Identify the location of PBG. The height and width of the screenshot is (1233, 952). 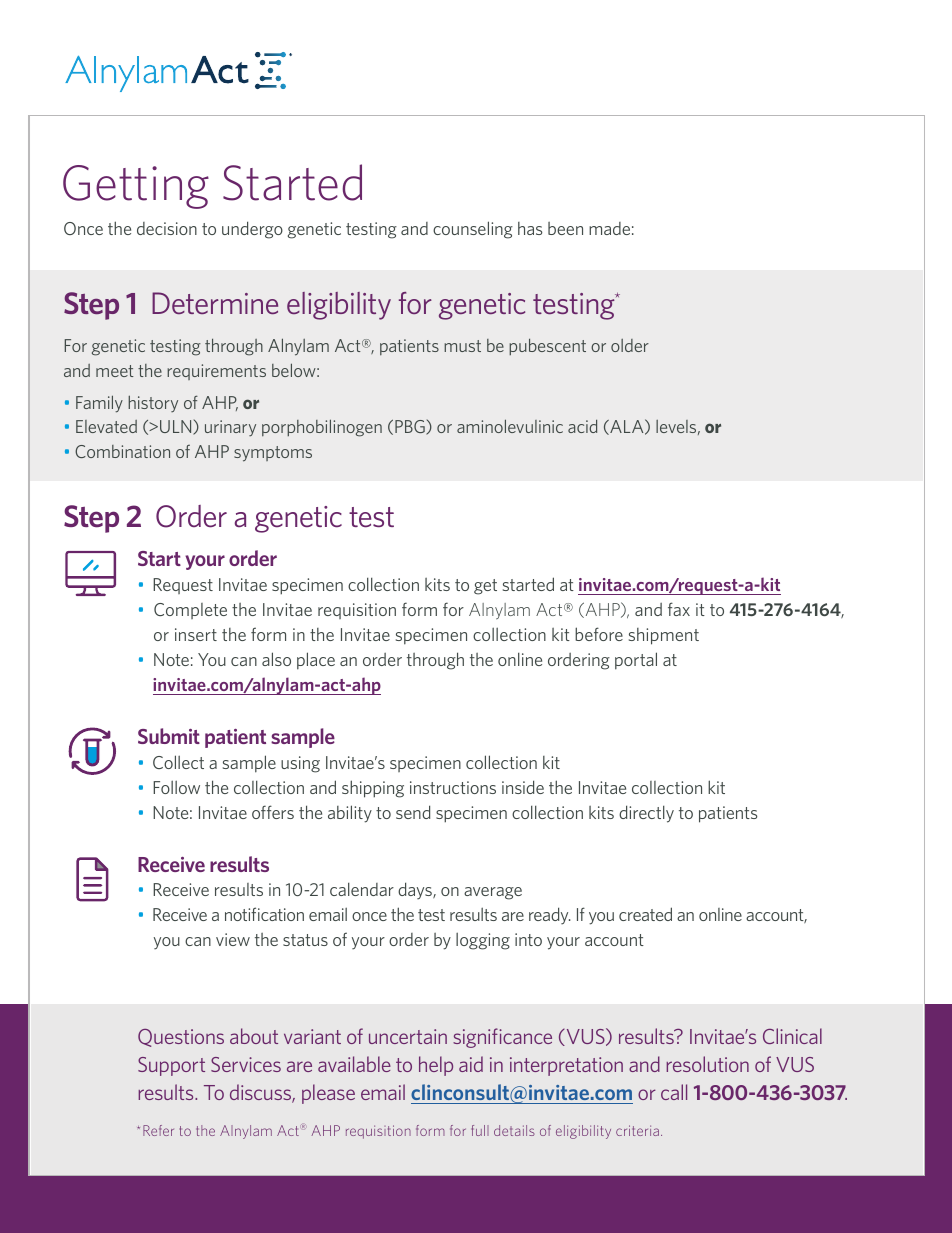
(411, 427).
